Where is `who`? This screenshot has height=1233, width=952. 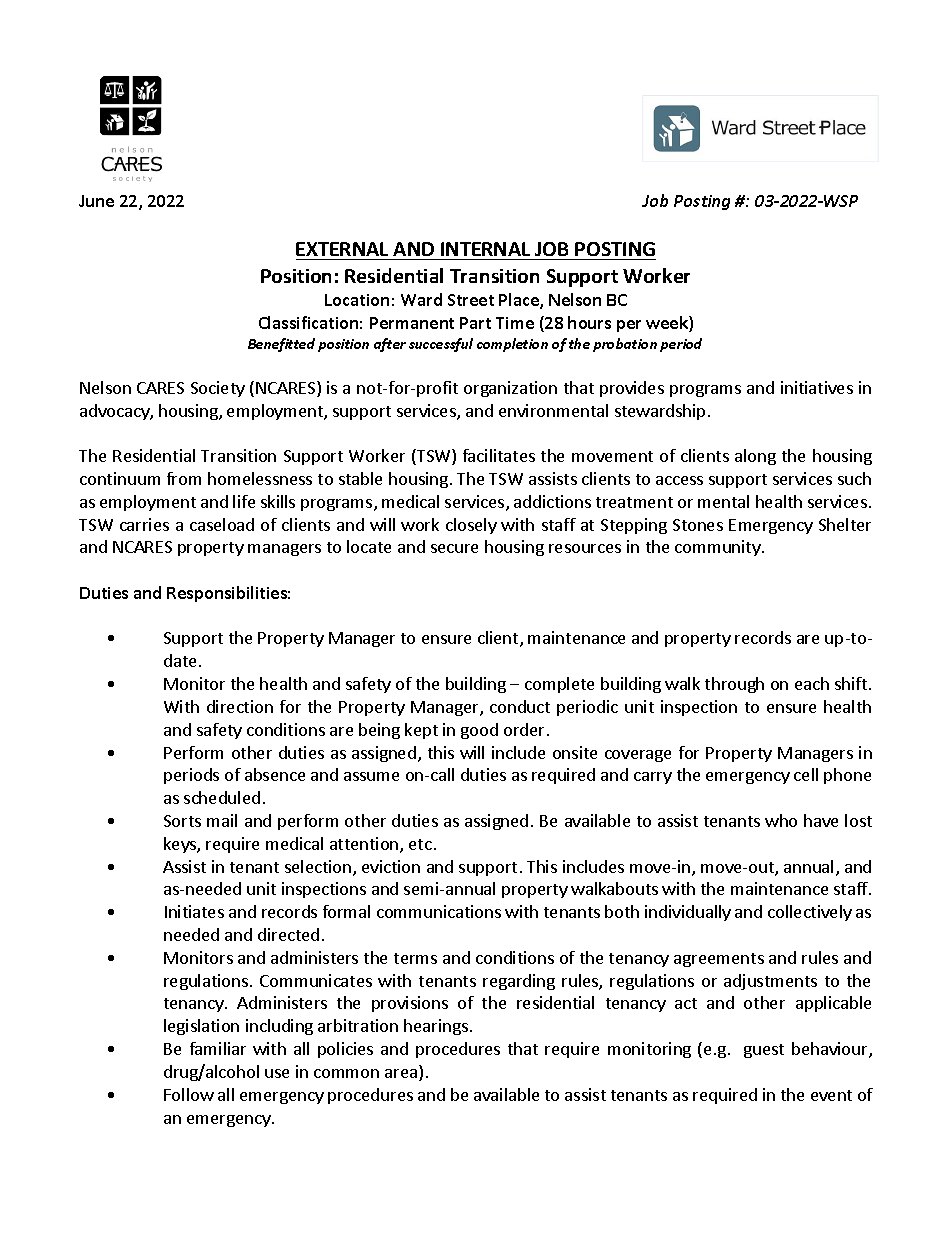
who is located at coordinates (781, 820).
